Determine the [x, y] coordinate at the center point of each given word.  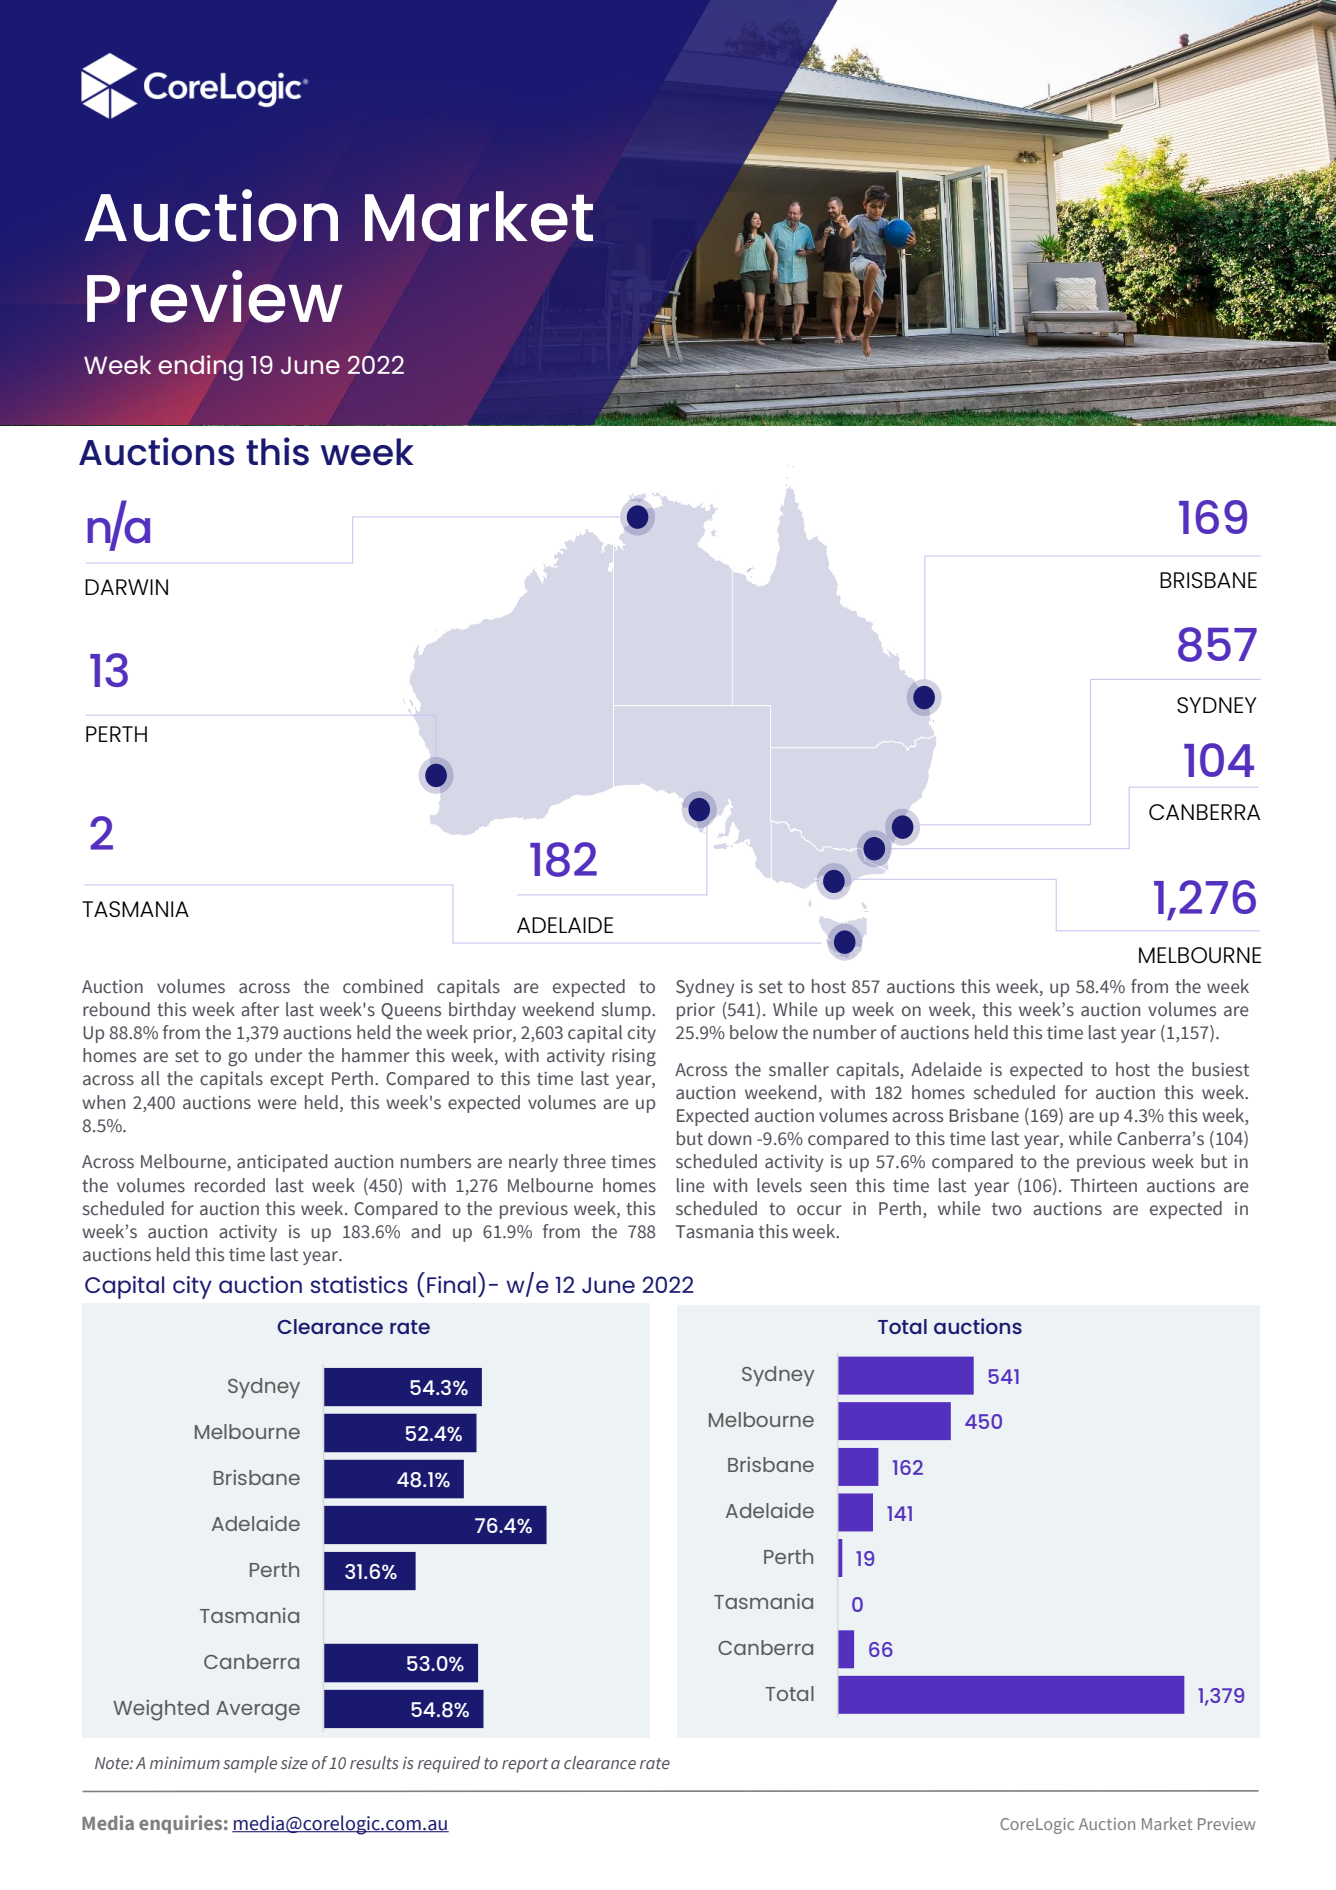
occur [819, 1210]
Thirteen [1103, 1185]
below [754, 1032]
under [278, 1055]
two [1007, 1209]
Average [258, 1711]
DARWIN [126, 587]
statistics [359, 1284]
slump [627, 1011]
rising [634, 1057]
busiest [1220, 1069]
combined [383, 986]
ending [200, 368]
